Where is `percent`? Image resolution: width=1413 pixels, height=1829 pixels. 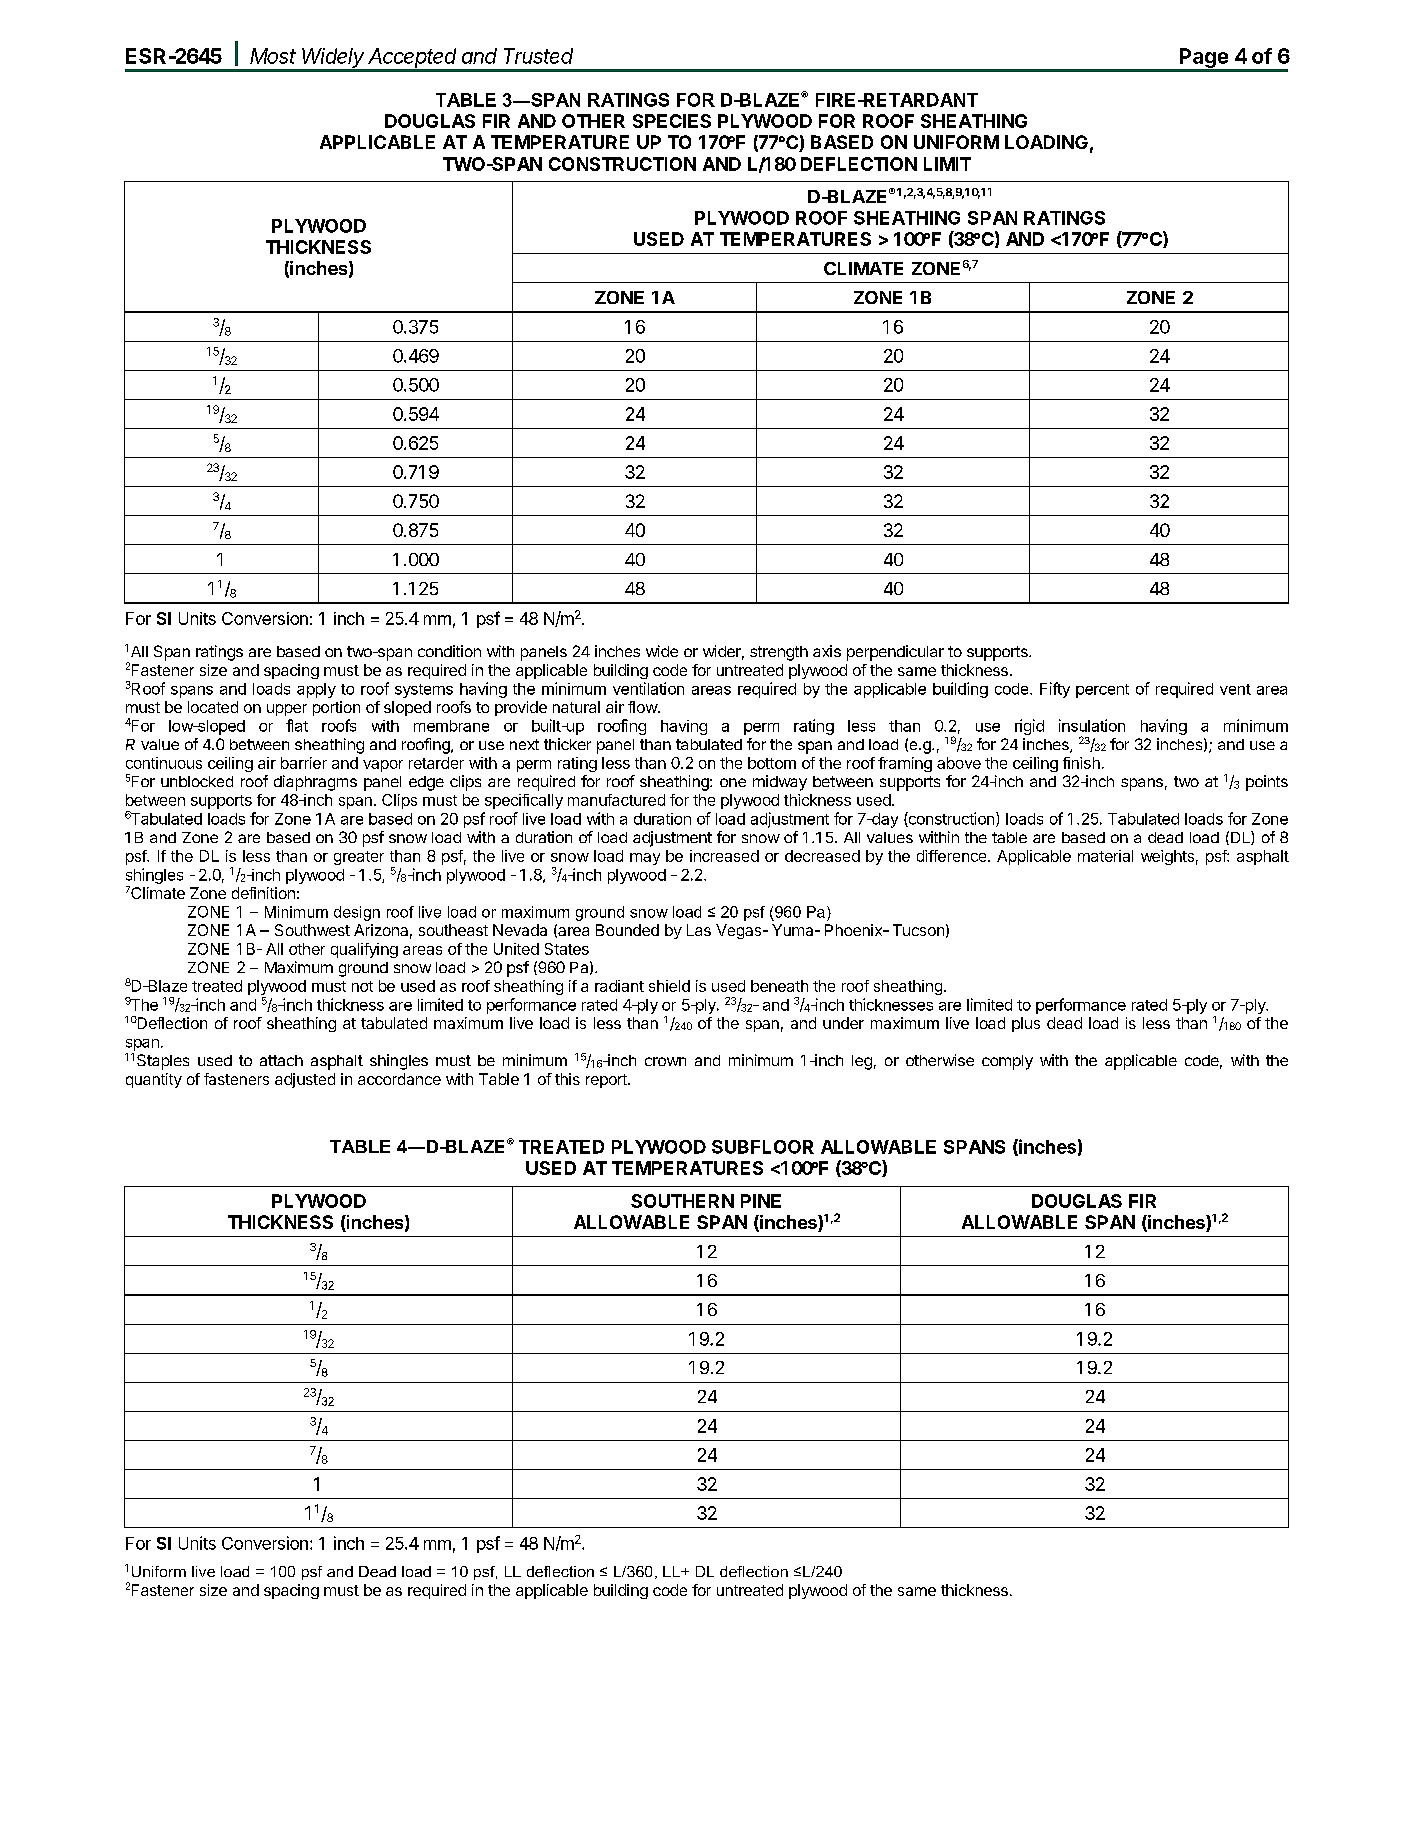
percent is located at coordinates (1102, 691).
